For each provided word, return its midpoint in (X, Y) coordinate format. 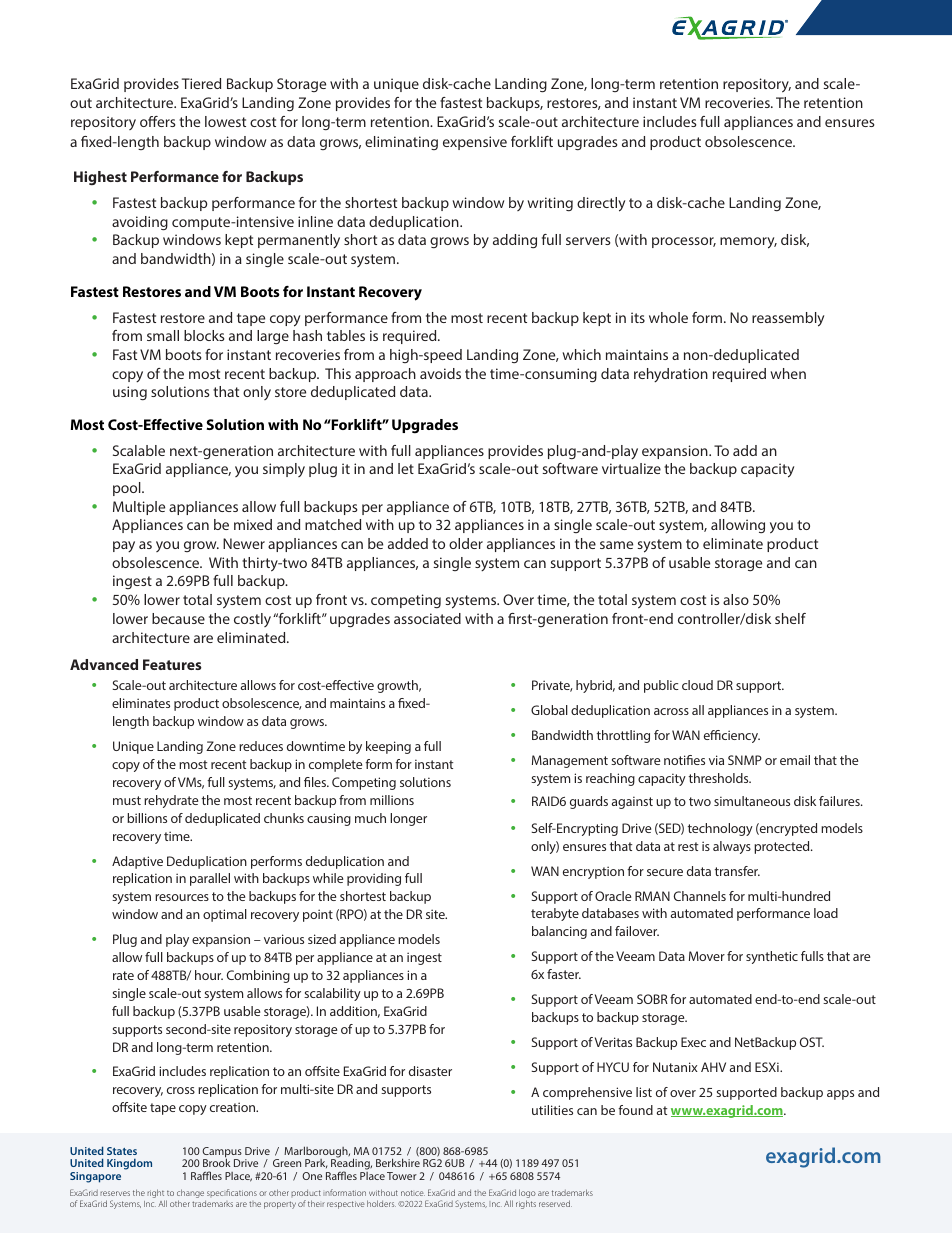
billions (147, 818)
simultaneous (752, 801)
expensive (475, 143)
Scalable (139, 450)
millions (392, 800)
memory (748, 243)
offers (158, 121)
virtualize (631, 468)
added (408, 543)
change (190, 1195)
